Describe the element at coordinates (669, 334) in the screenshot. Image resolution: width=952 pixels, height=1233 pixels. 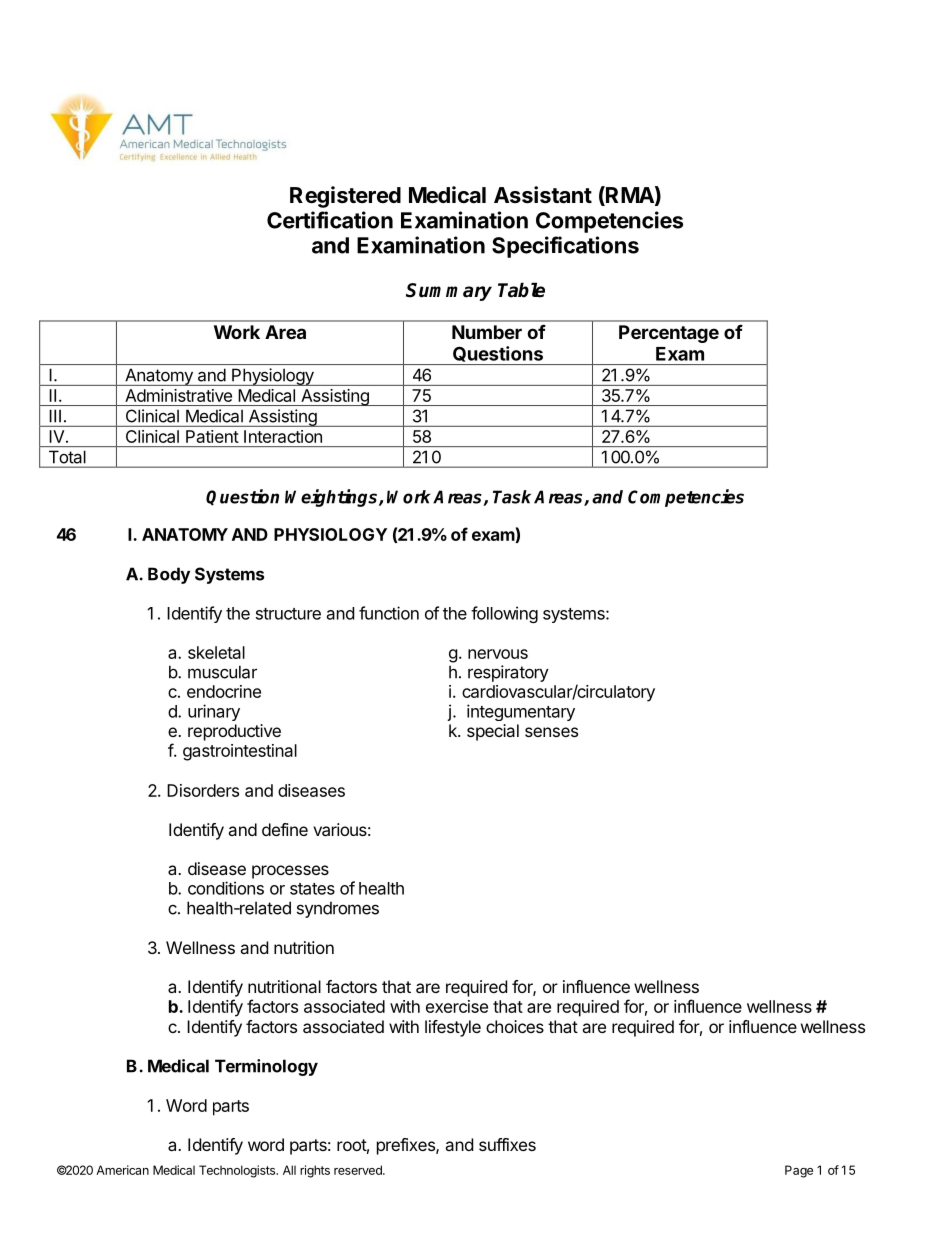
I see `Percentage` at that location.
